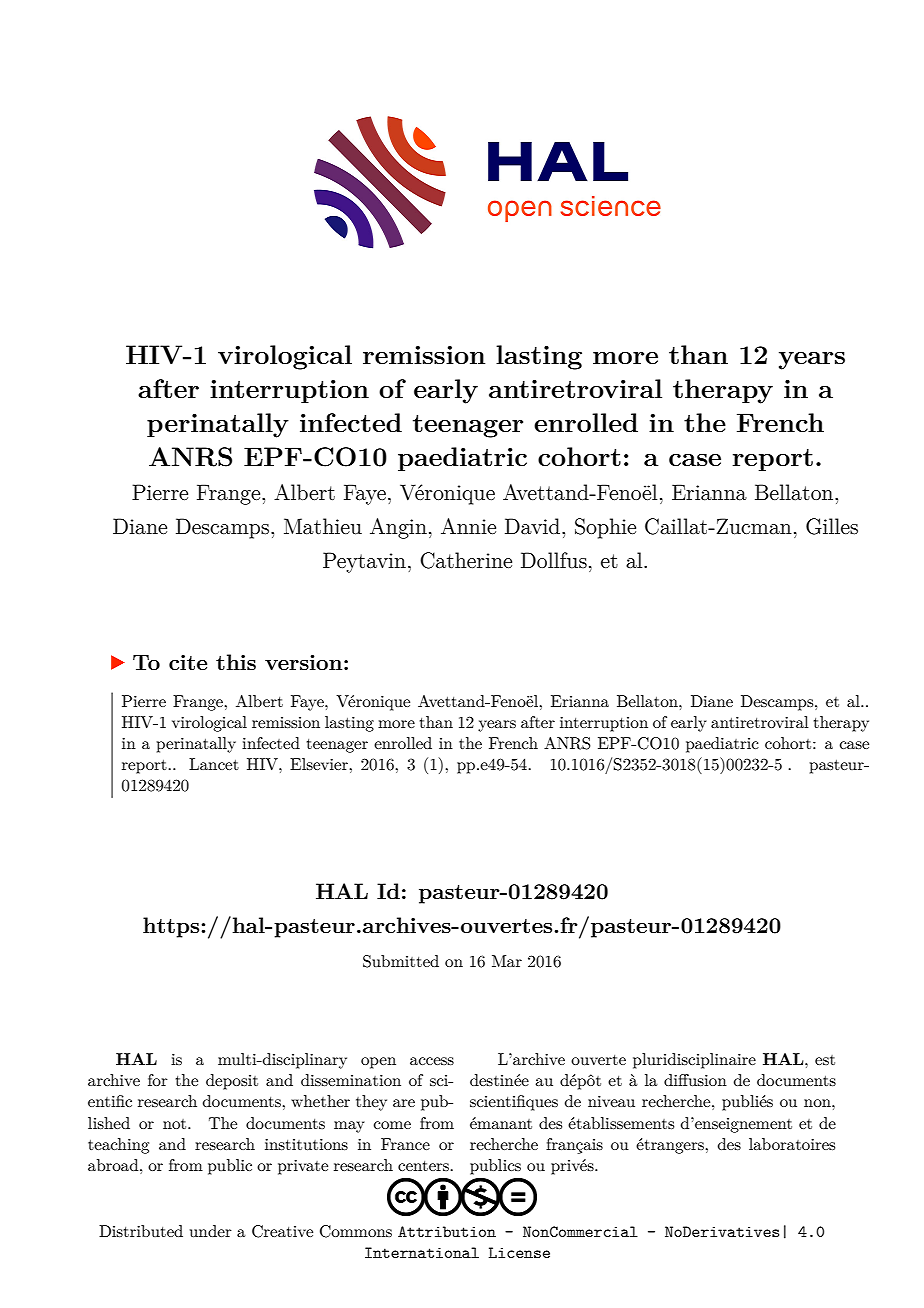 Image resolution: width=924 pixels, height=1308 pixels. What do you see at coordinates (447, 1231) in the image?
I see `Attribution` at bounding box center [447, 1231].
